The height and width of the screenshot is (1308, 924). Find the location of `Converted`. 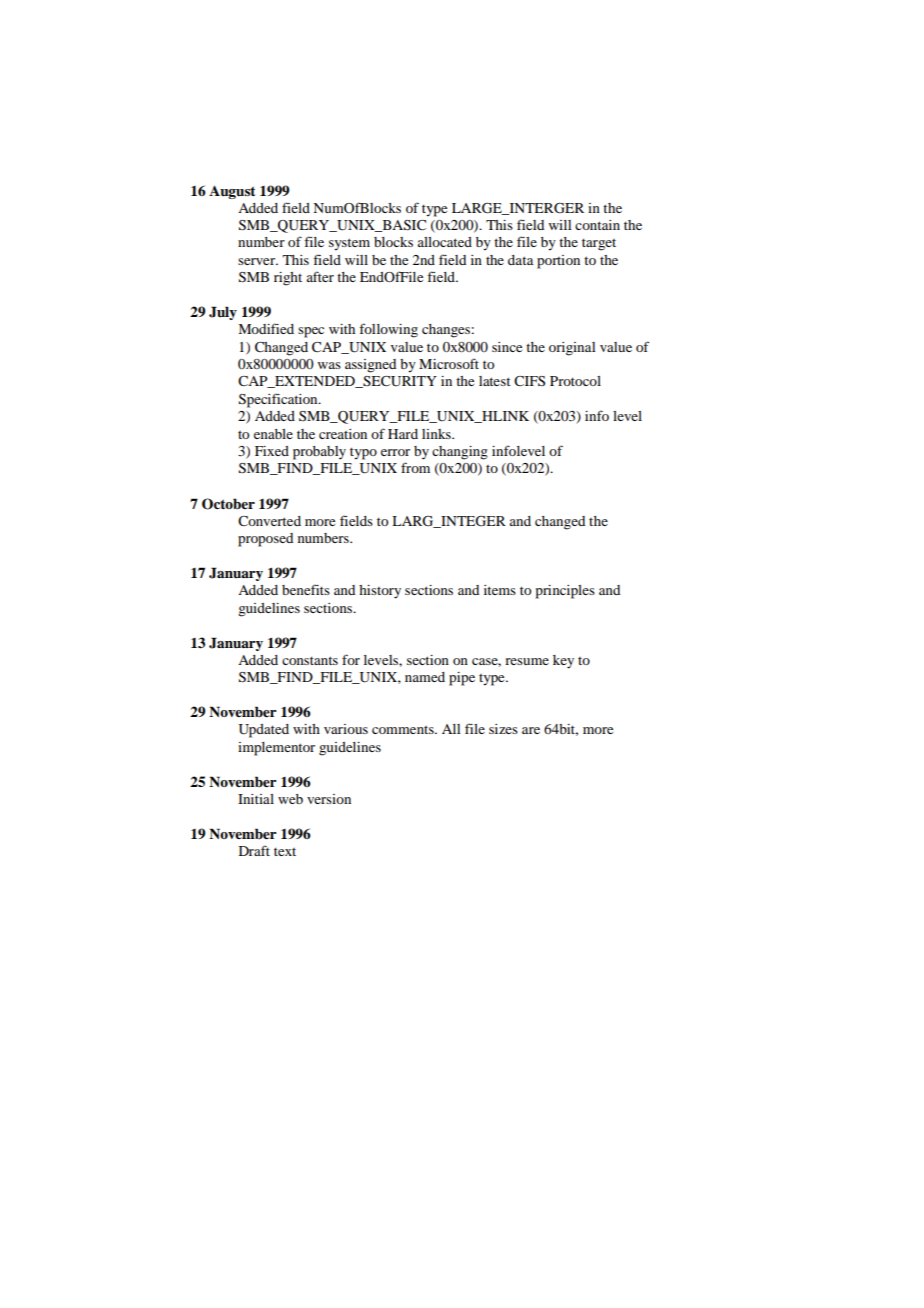

Converted is located at coordinates (269, 521).
